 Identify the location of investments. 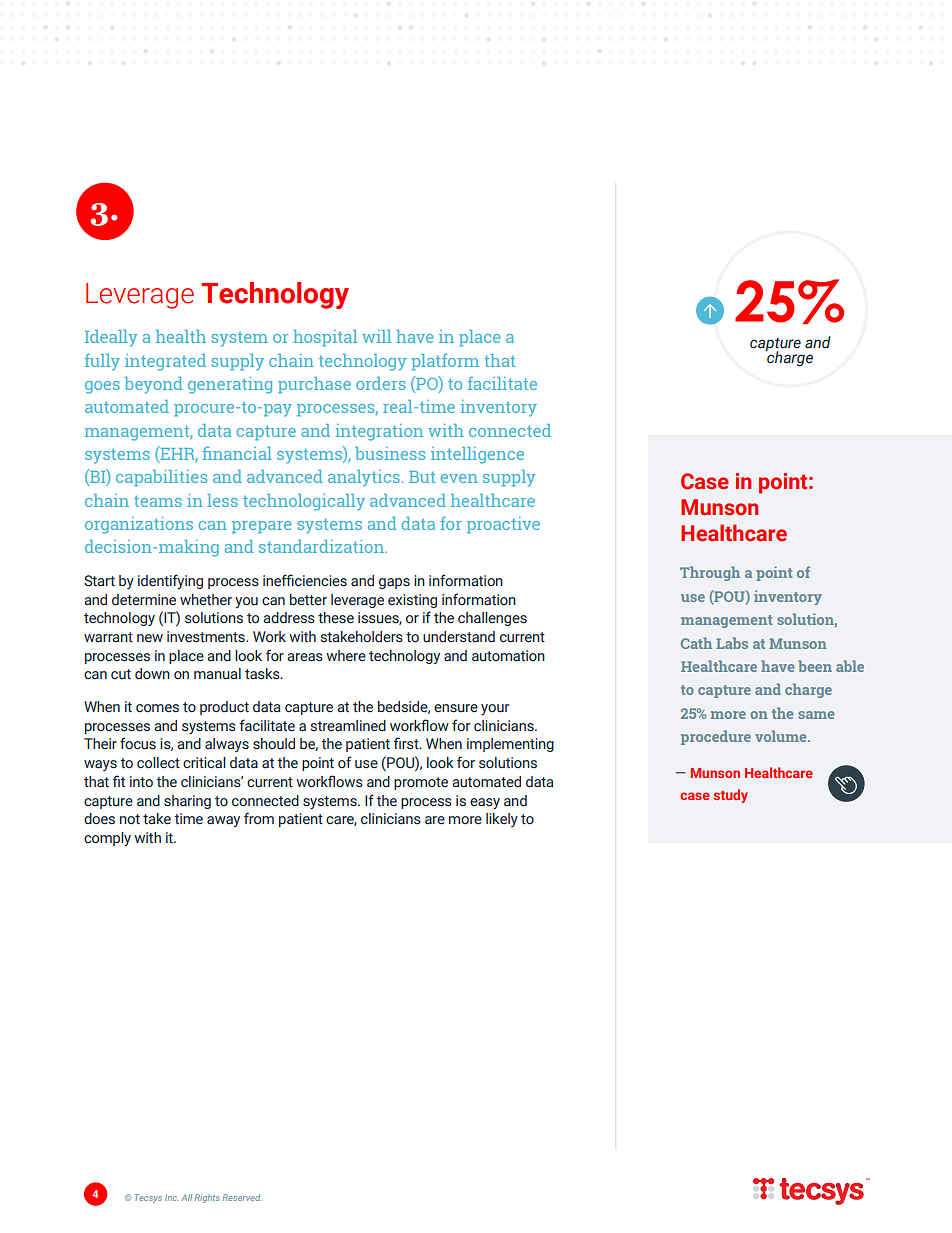
(207, 637).
